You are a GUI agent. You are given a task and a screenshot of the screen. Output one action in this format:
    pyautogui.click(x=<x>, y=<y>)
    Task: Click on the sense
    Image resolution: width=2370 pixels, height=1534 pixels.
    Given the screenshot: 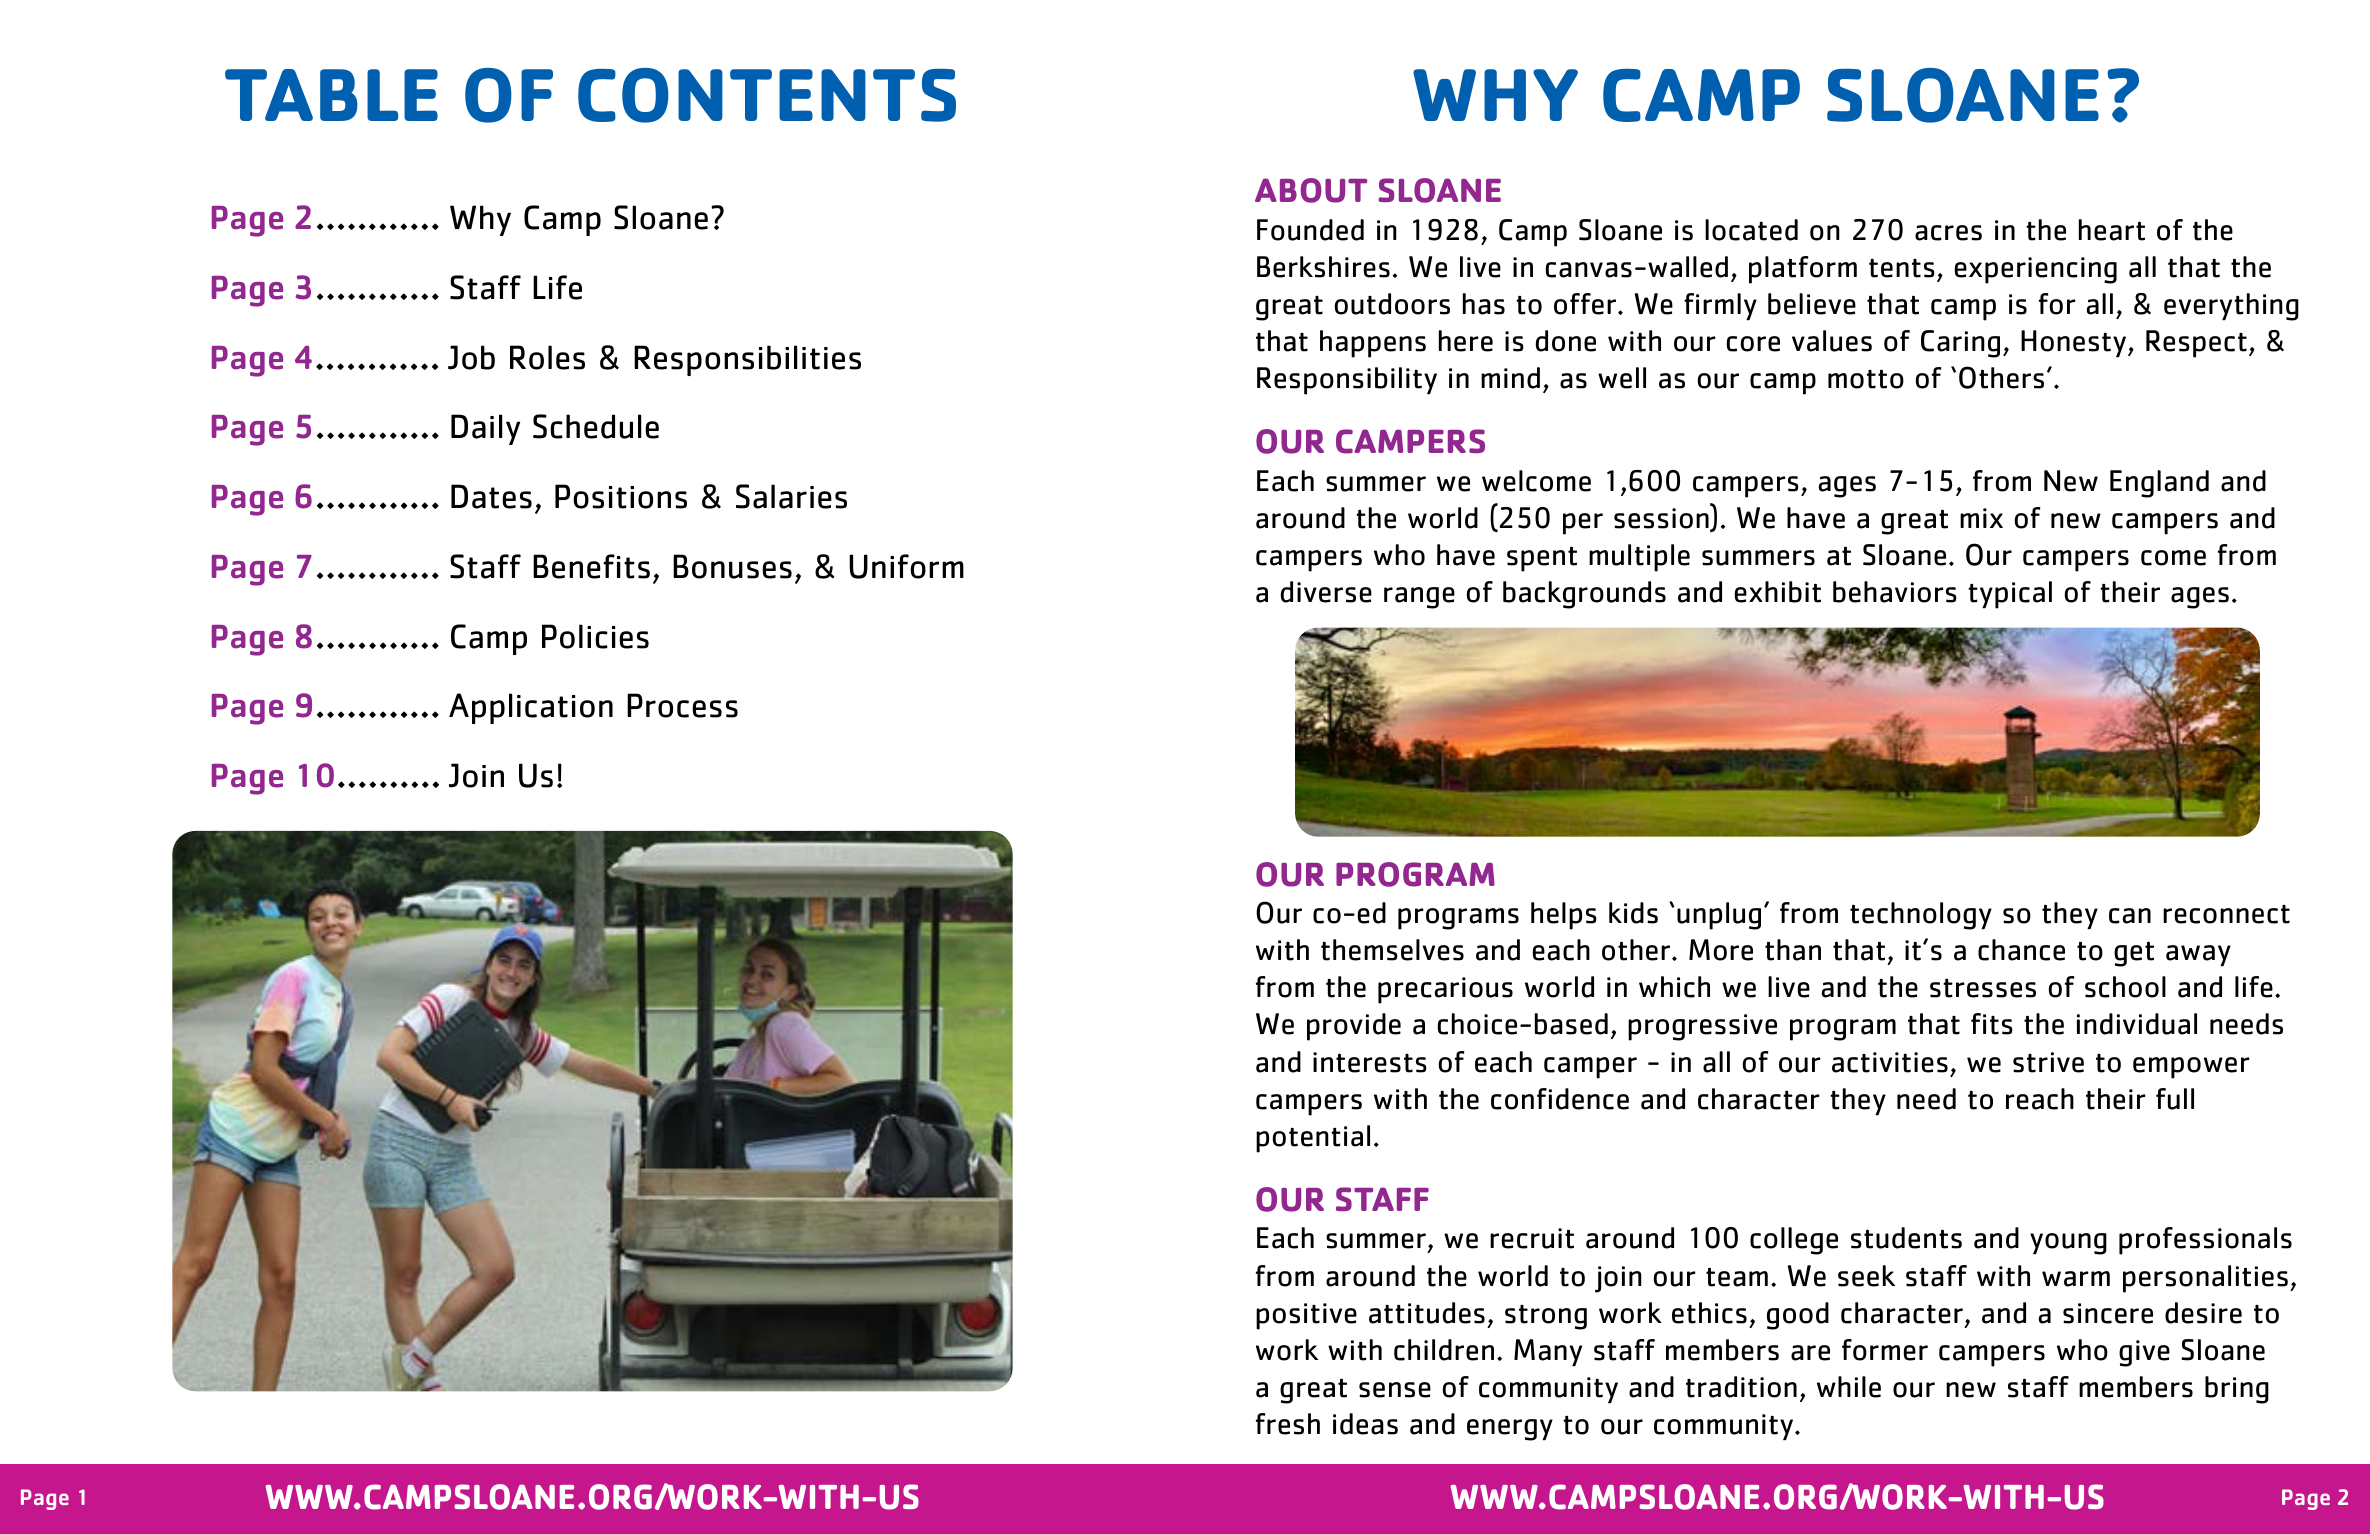 What is the action you would take?
    pyautogui.click(x=1395, y=1390)
